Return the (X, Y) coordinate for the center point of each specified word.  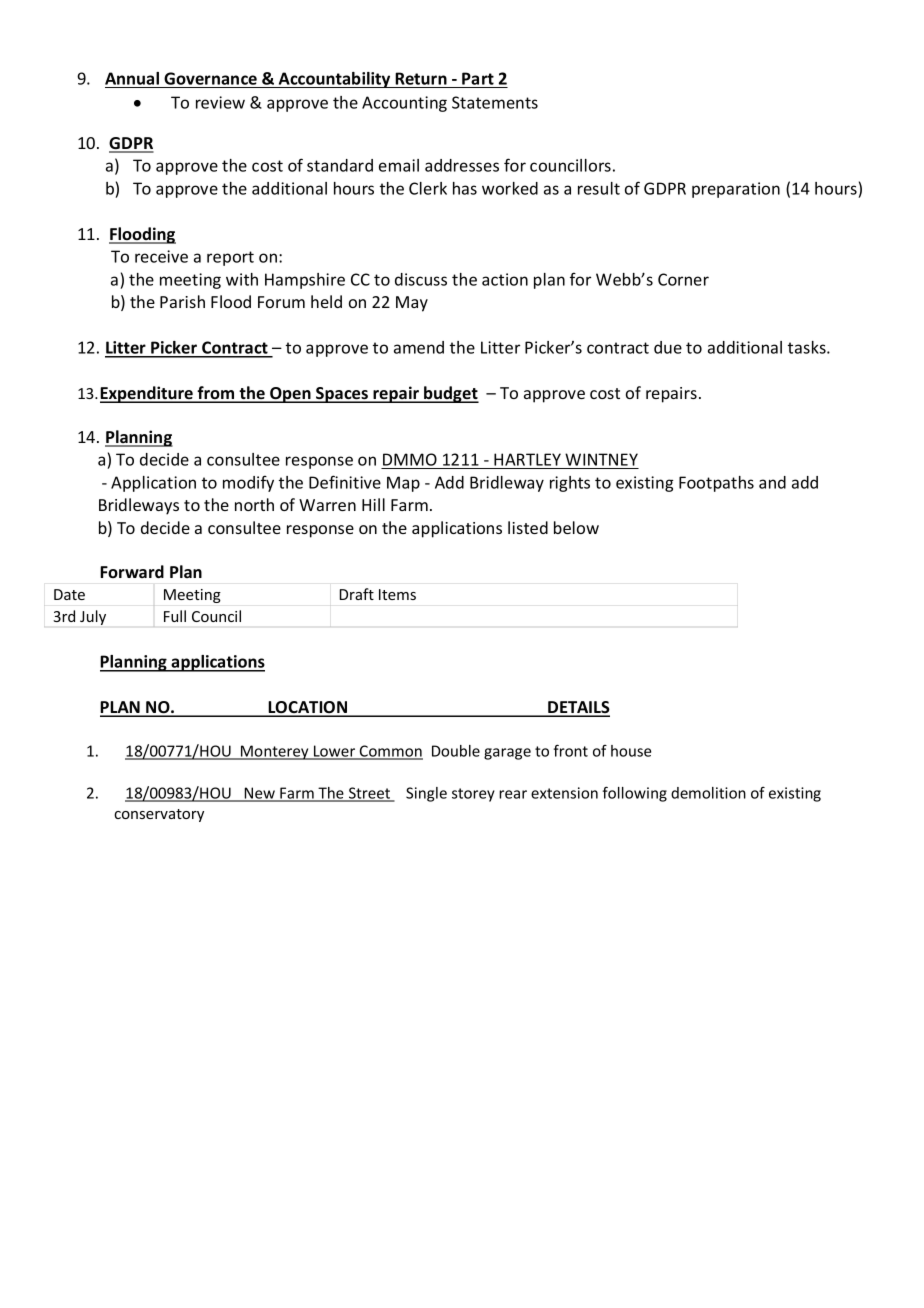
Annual (132, 78)
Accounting (404, 104)
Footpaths (716, 484)
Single (426, 794)
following (634, 794)
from (216, 394)
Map (403, 484)
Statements (495, 102)
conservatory (159, 815)
